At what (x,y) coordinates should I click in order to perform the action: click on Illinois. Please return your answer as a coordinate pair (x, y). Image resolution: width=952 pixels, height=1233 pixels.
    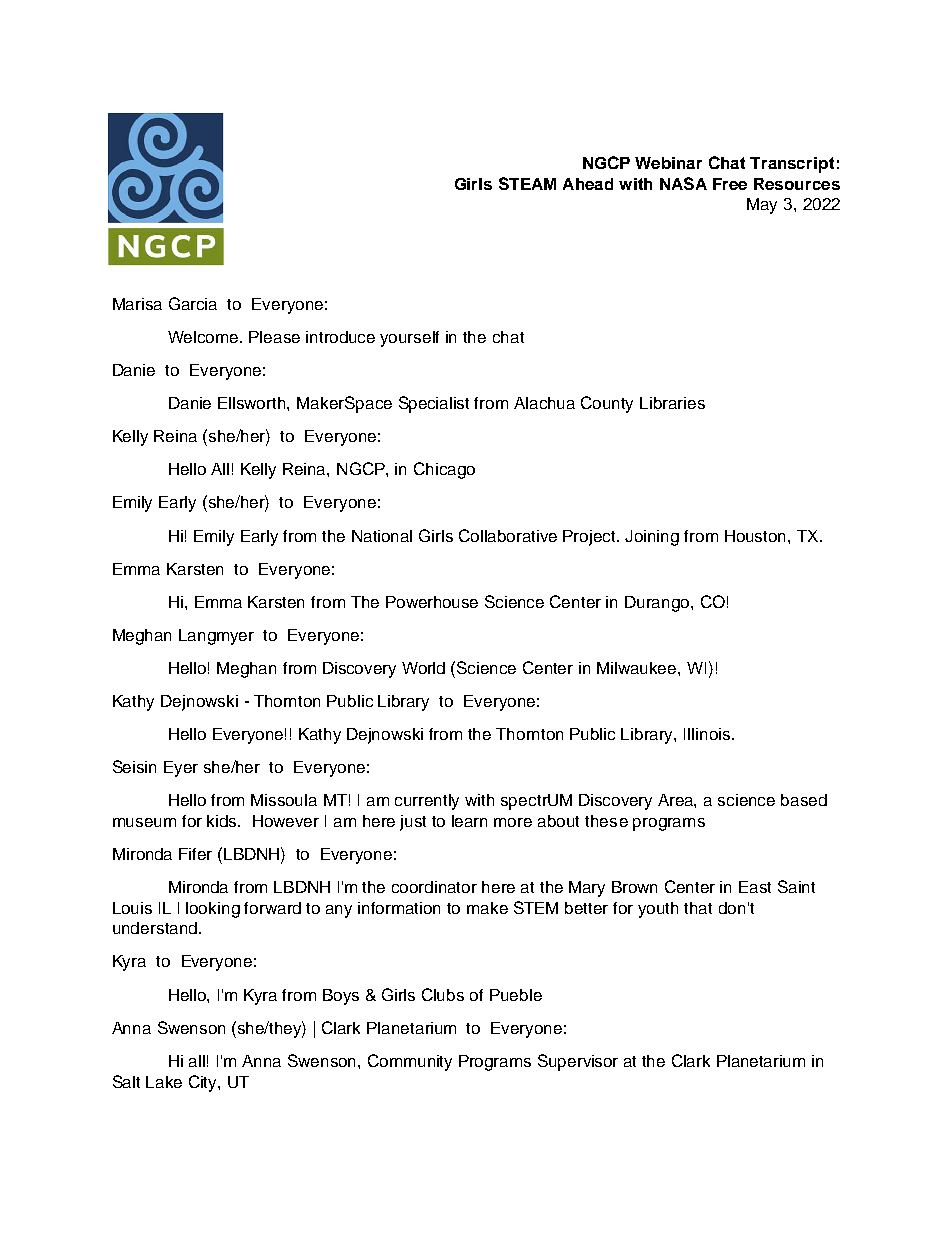
    Looking at the image, I should click on (707, 734).
